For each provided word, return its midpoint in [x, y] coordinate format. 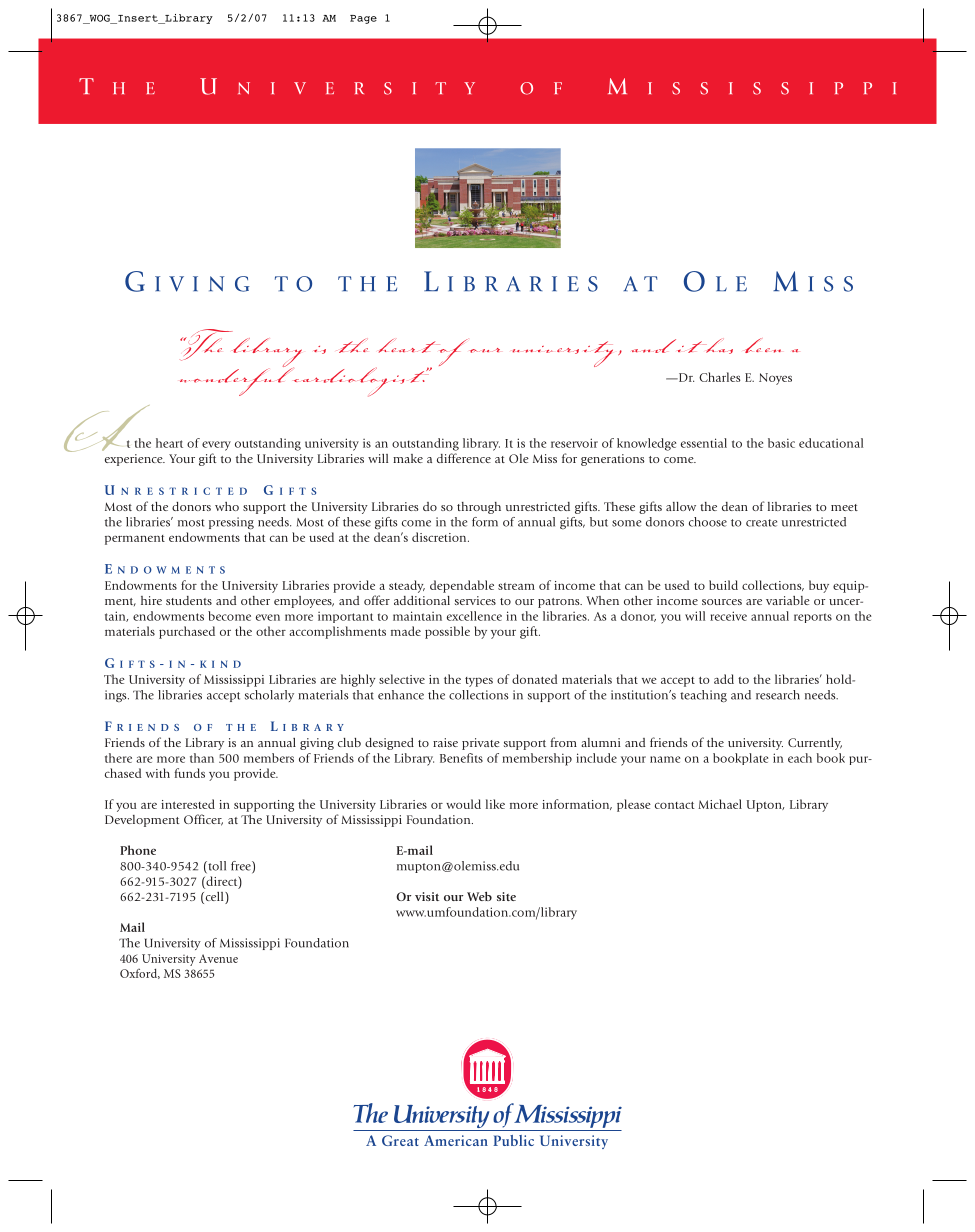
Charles [720, 377]
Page [363, 19]
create [761, 523]
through [479, 508]
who [227, 506]
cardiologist [360, 382]
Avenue [218, 958]
